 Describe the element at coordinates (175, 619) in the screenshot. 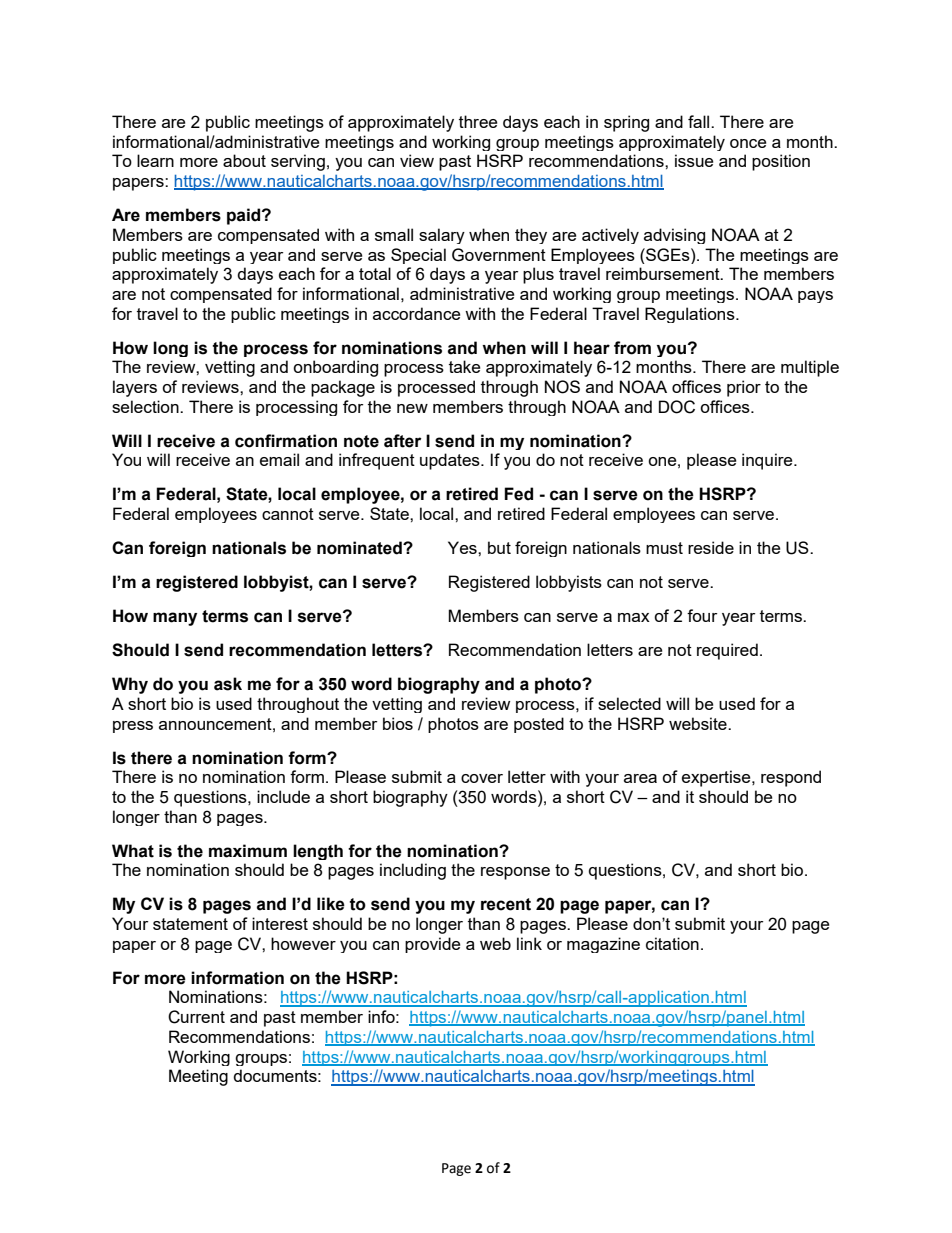

I see `many` at that location.
